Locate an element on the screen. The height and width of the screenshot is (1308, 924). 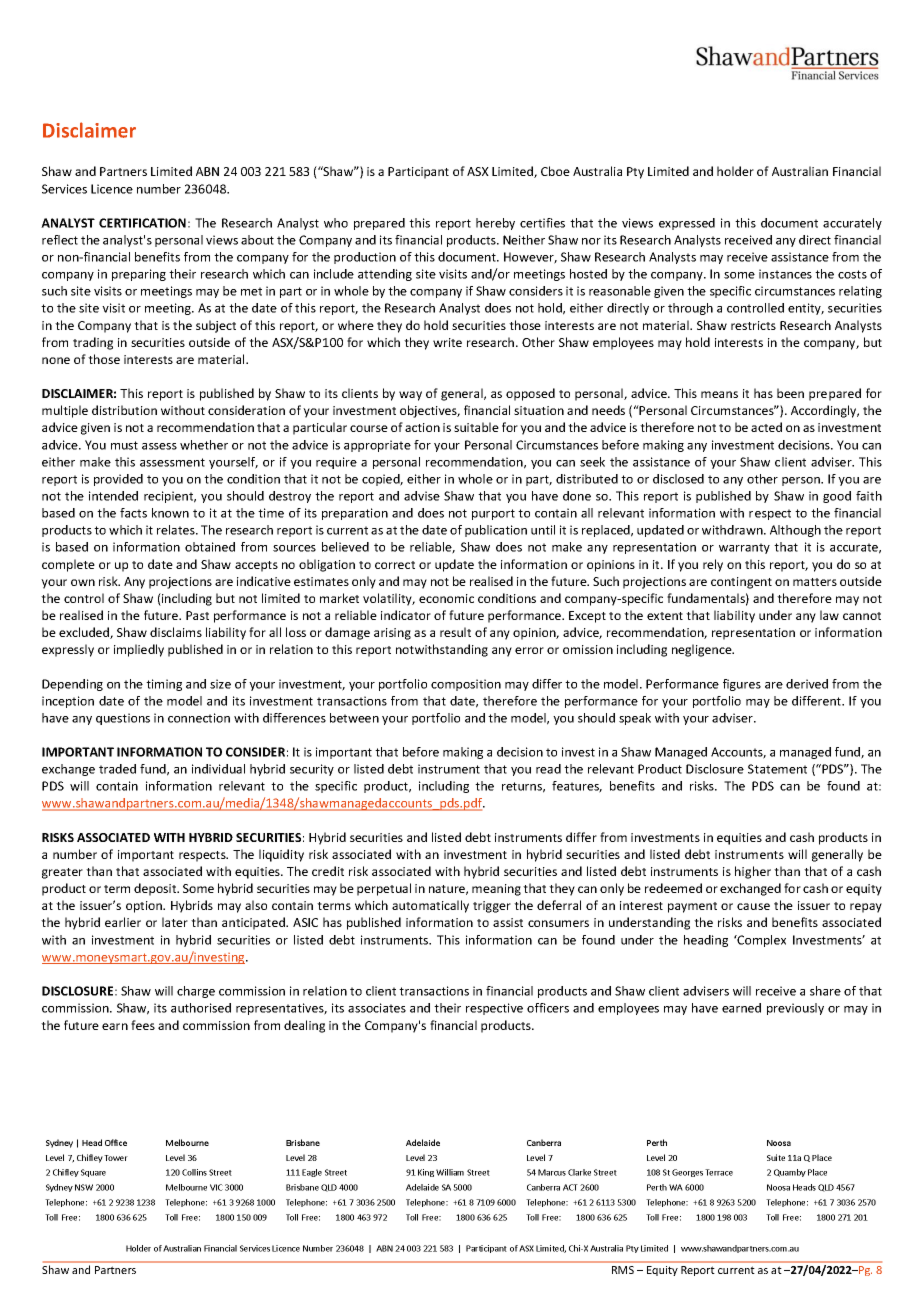
composition is located at coordinates (466, 685).
